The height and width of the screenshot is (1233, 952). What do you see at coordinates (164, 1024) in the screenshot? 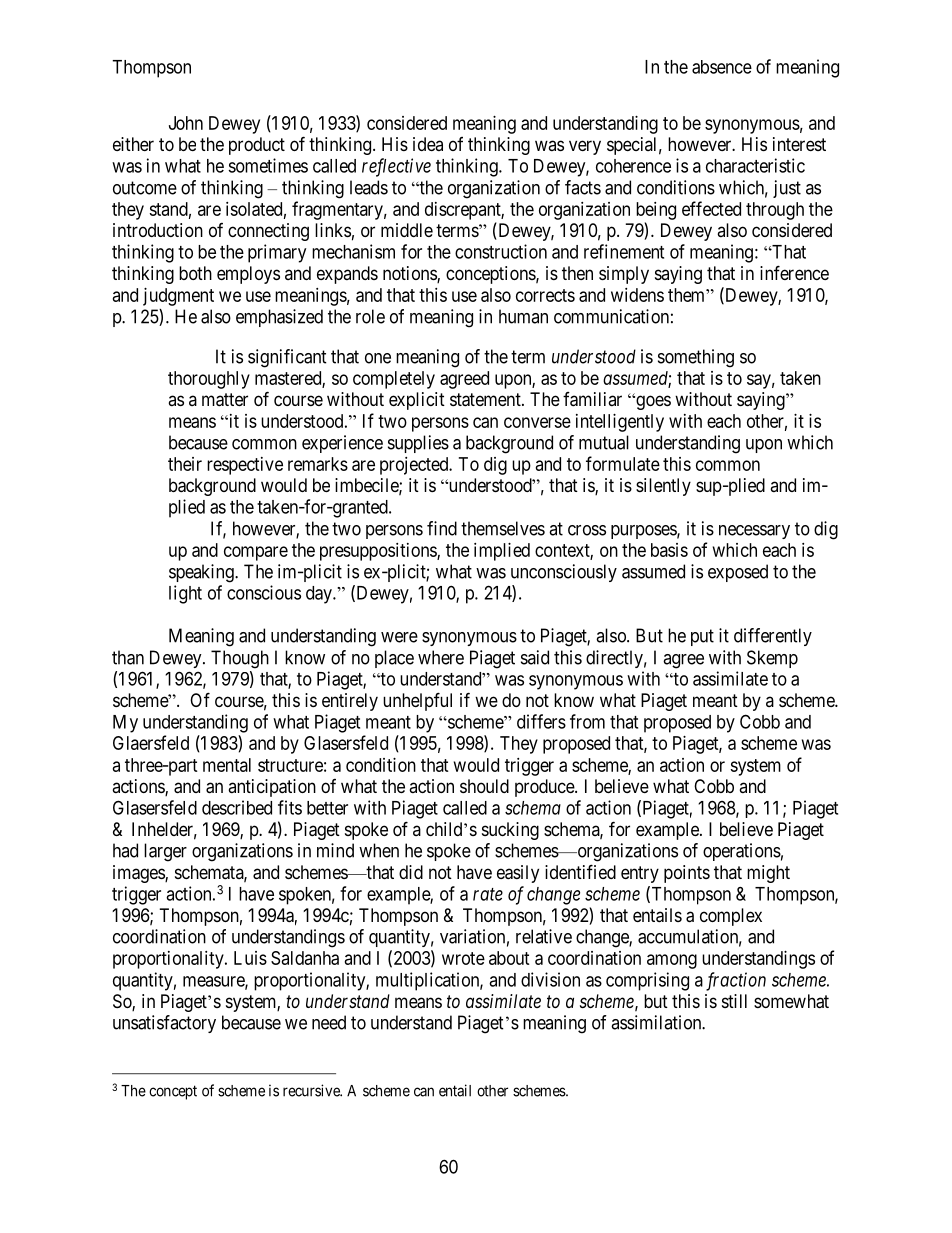
I see `unsatisfactory` at bounding box center [164, 1024].
